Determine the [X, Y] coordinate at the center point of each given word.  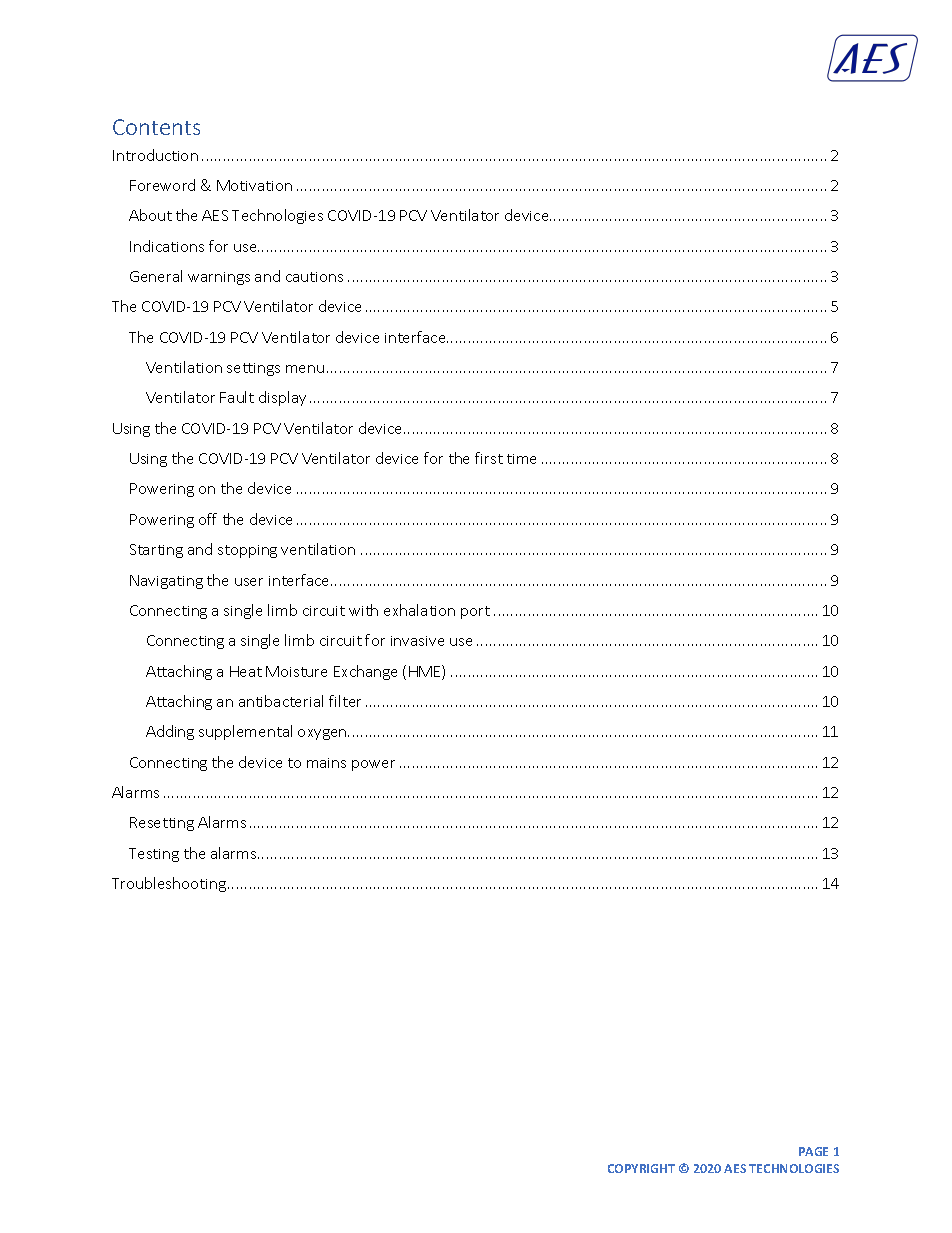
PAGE [813, 1151]
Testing [154, 855]
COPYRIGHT [641, 1168]
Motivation [254, 185]
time [521, 459]
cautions [314, 277]
